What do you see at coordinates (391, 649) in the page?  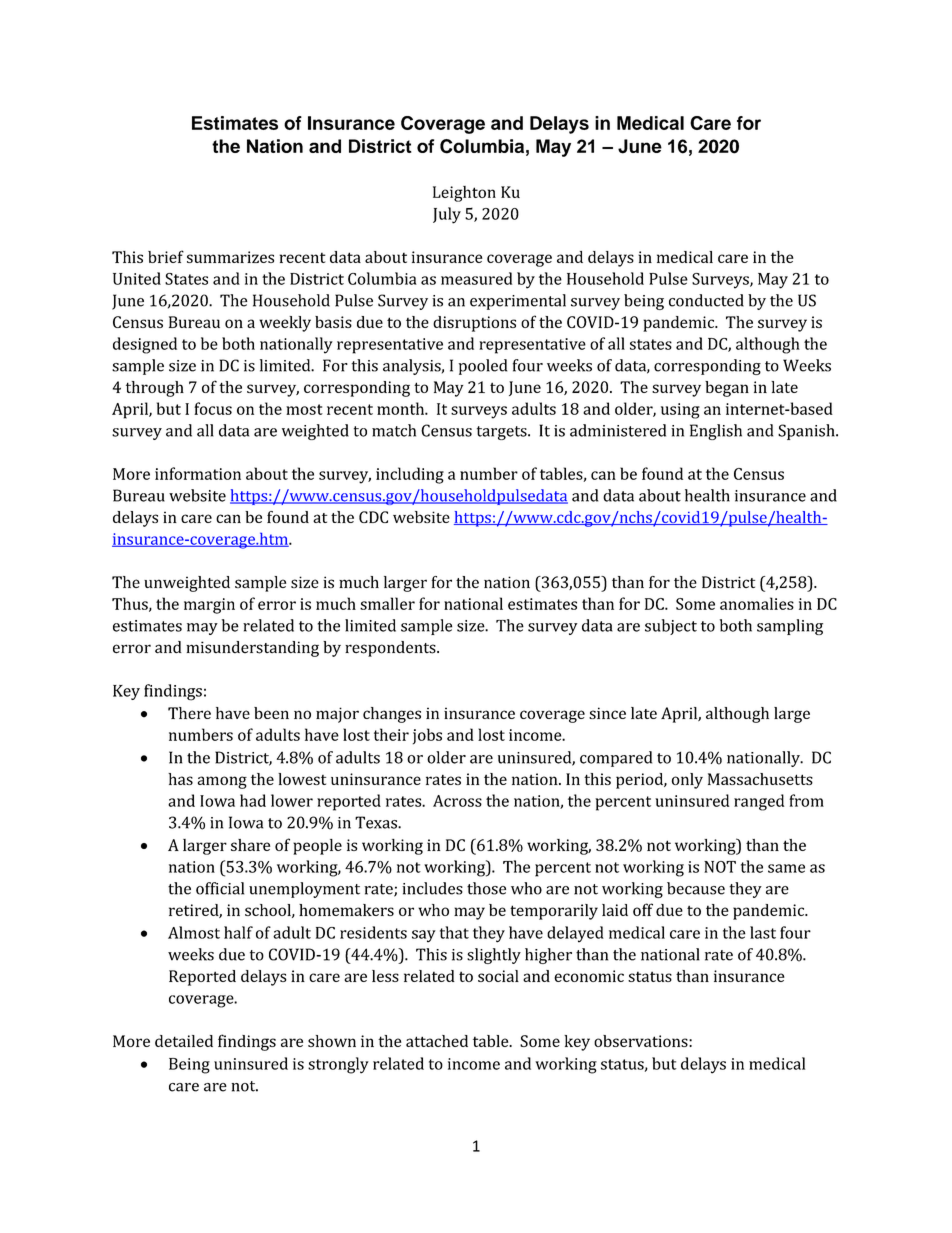 I see `respondents` at bounding box center [391, 649].
